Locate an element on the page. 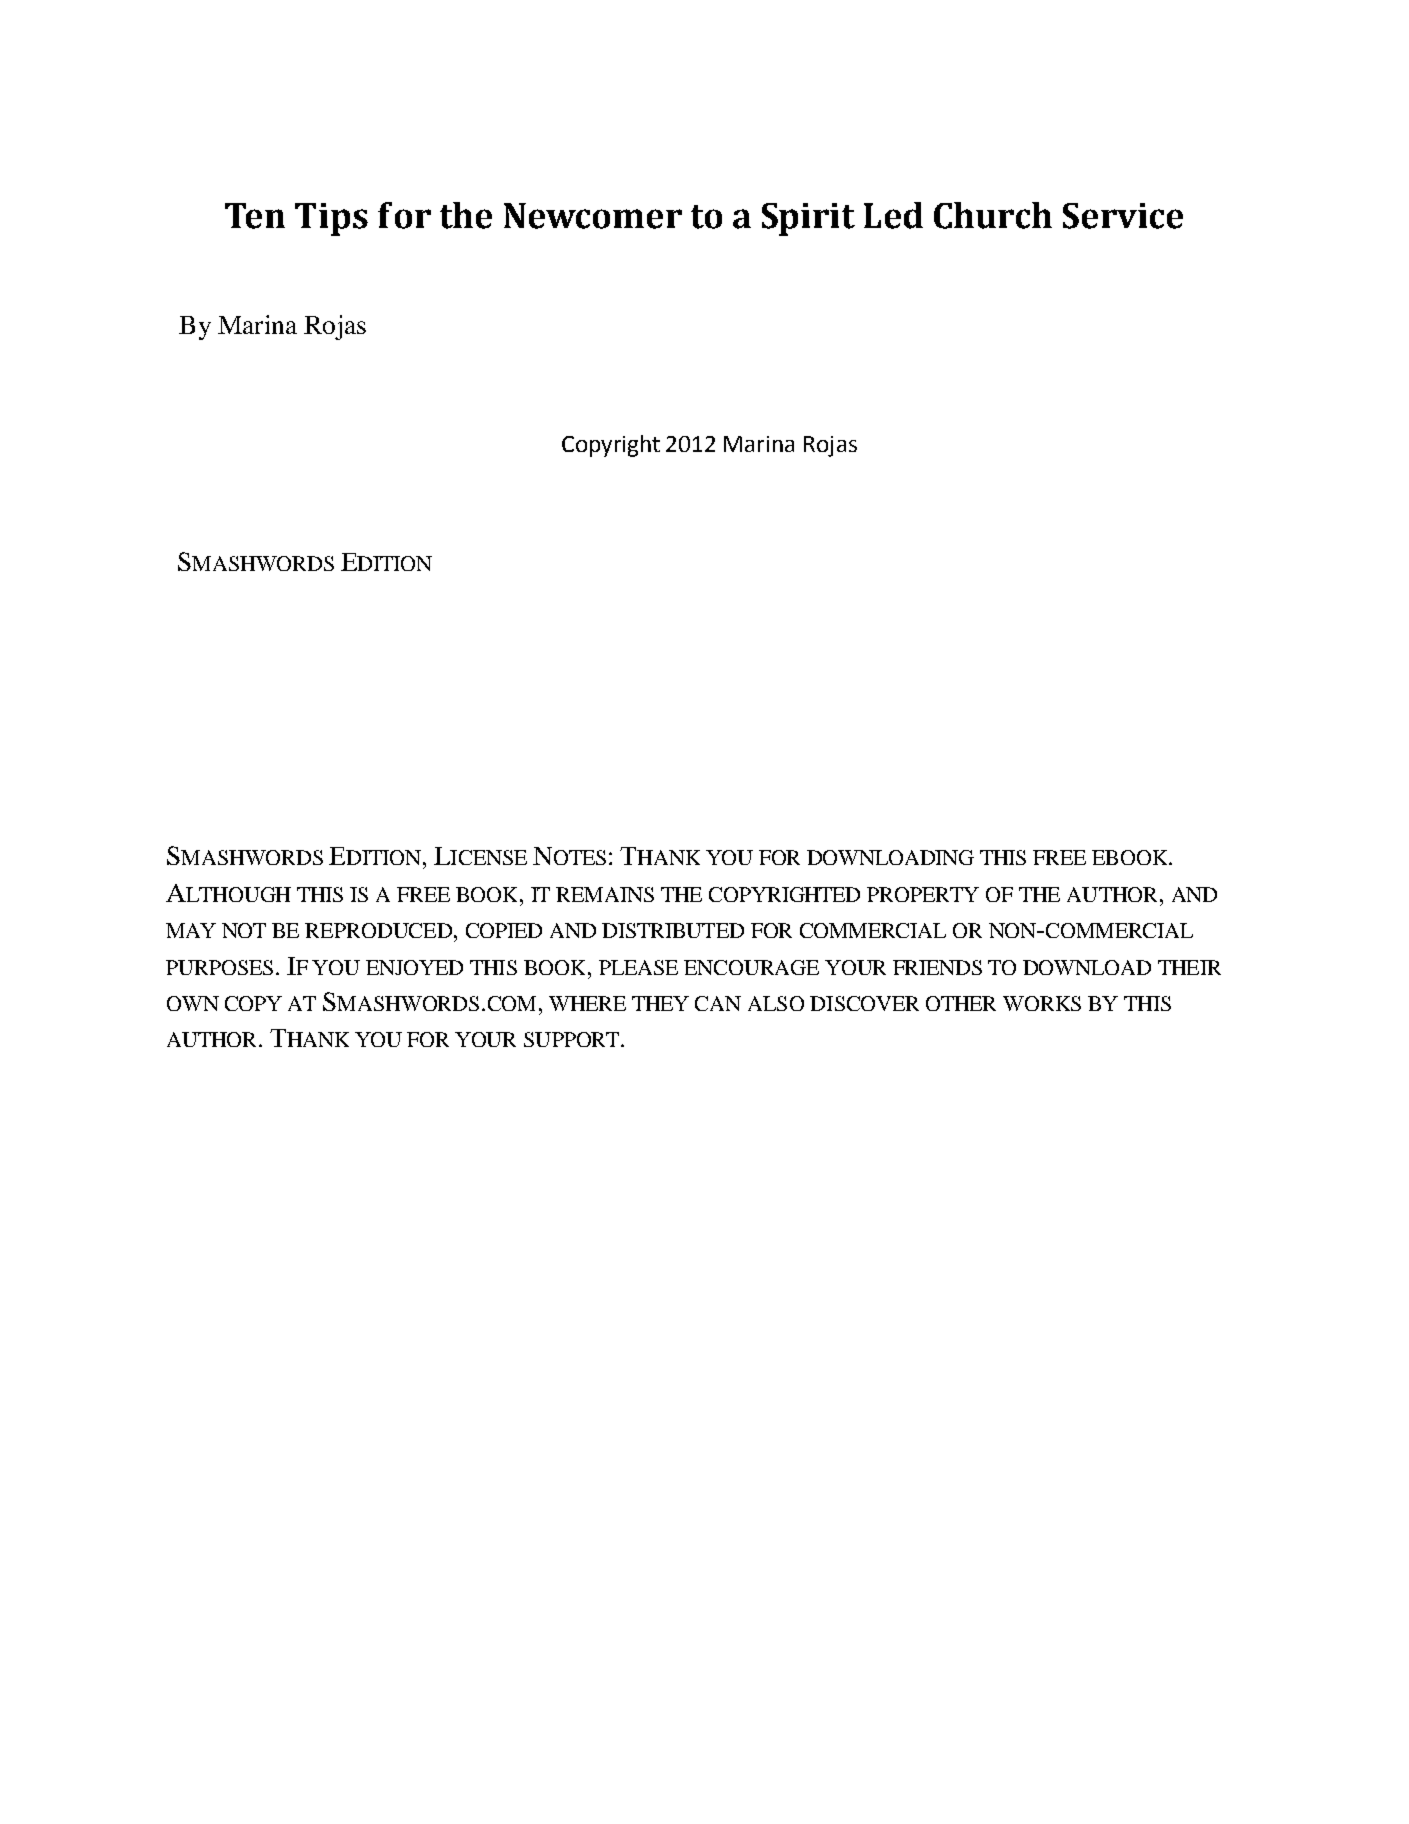 This document has height=1824, width=1409. Tips is located at coordinates (331, 219).
